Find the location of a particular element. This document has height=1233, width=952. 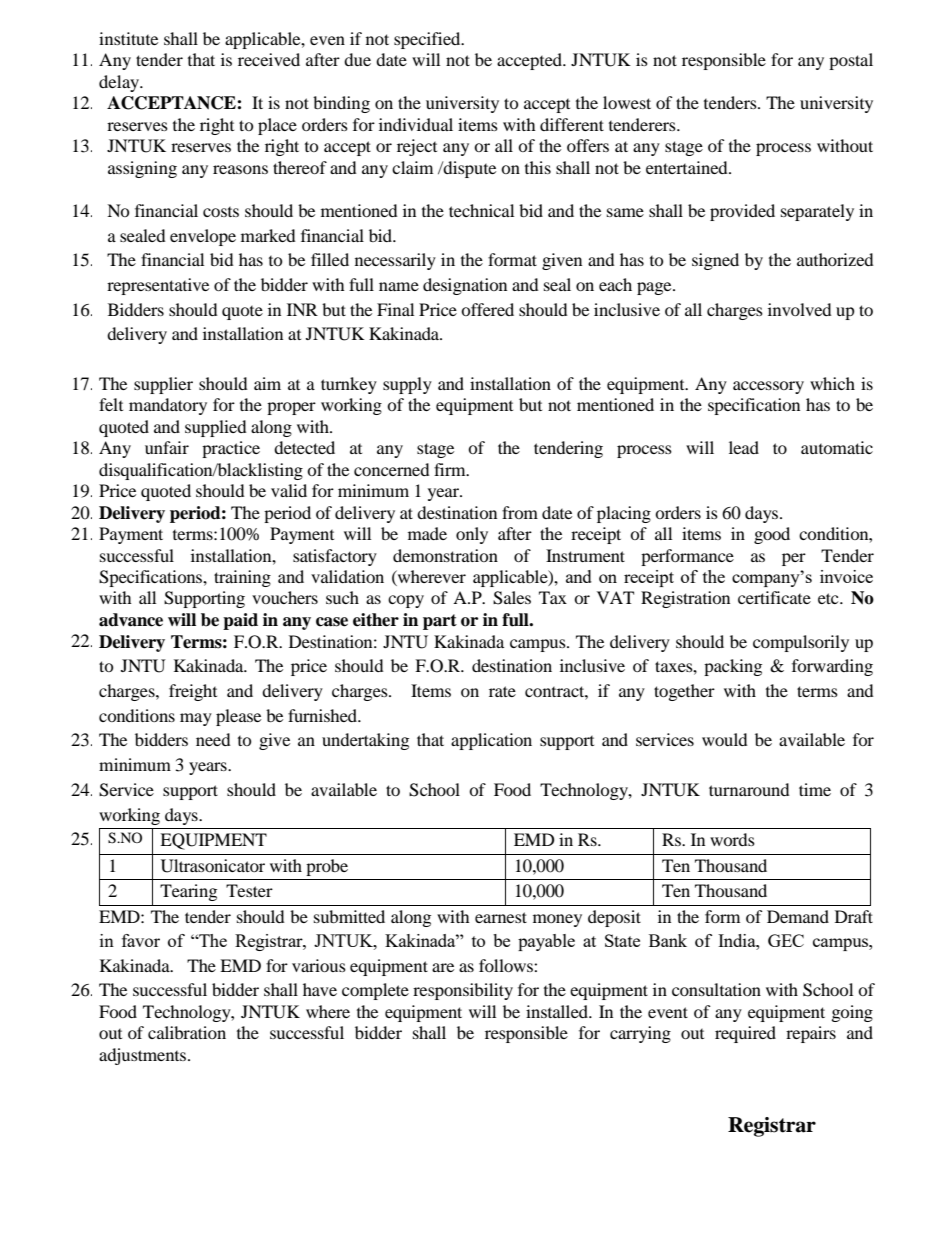

supply is located at coordinates (407, 385).
